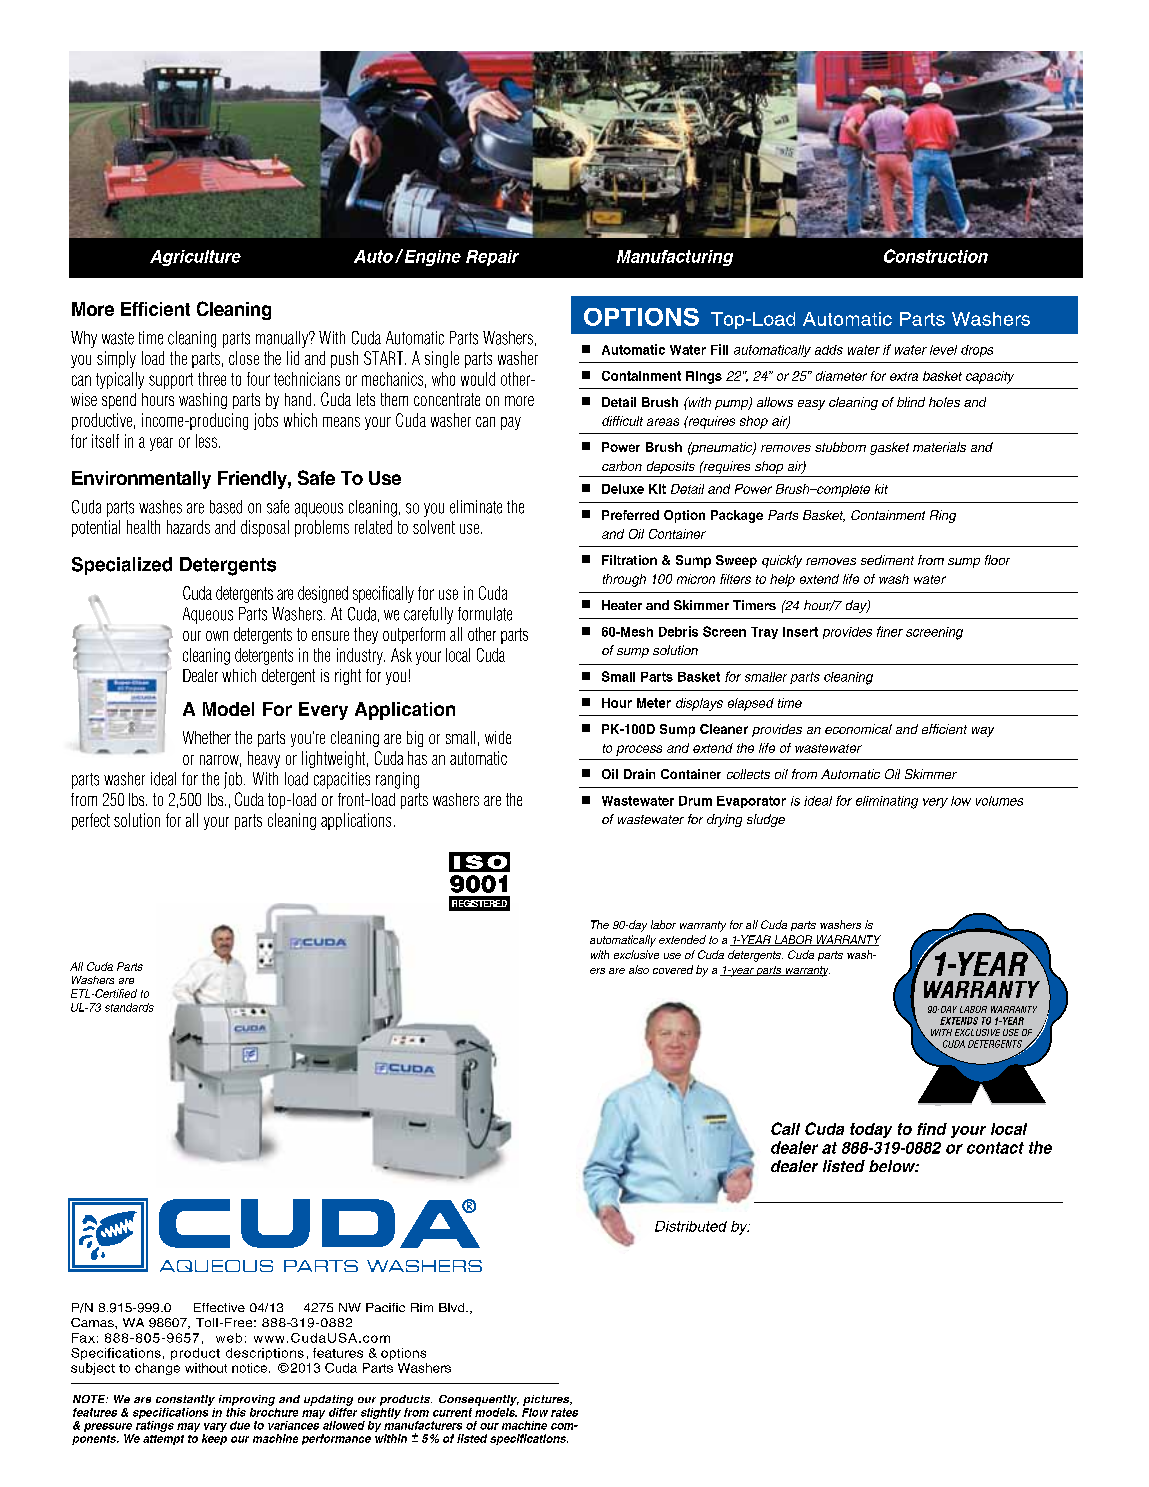 Image resolution: width=1149 pixels, height=1487 pixels. I want to click on finer, so click(890, 631).
